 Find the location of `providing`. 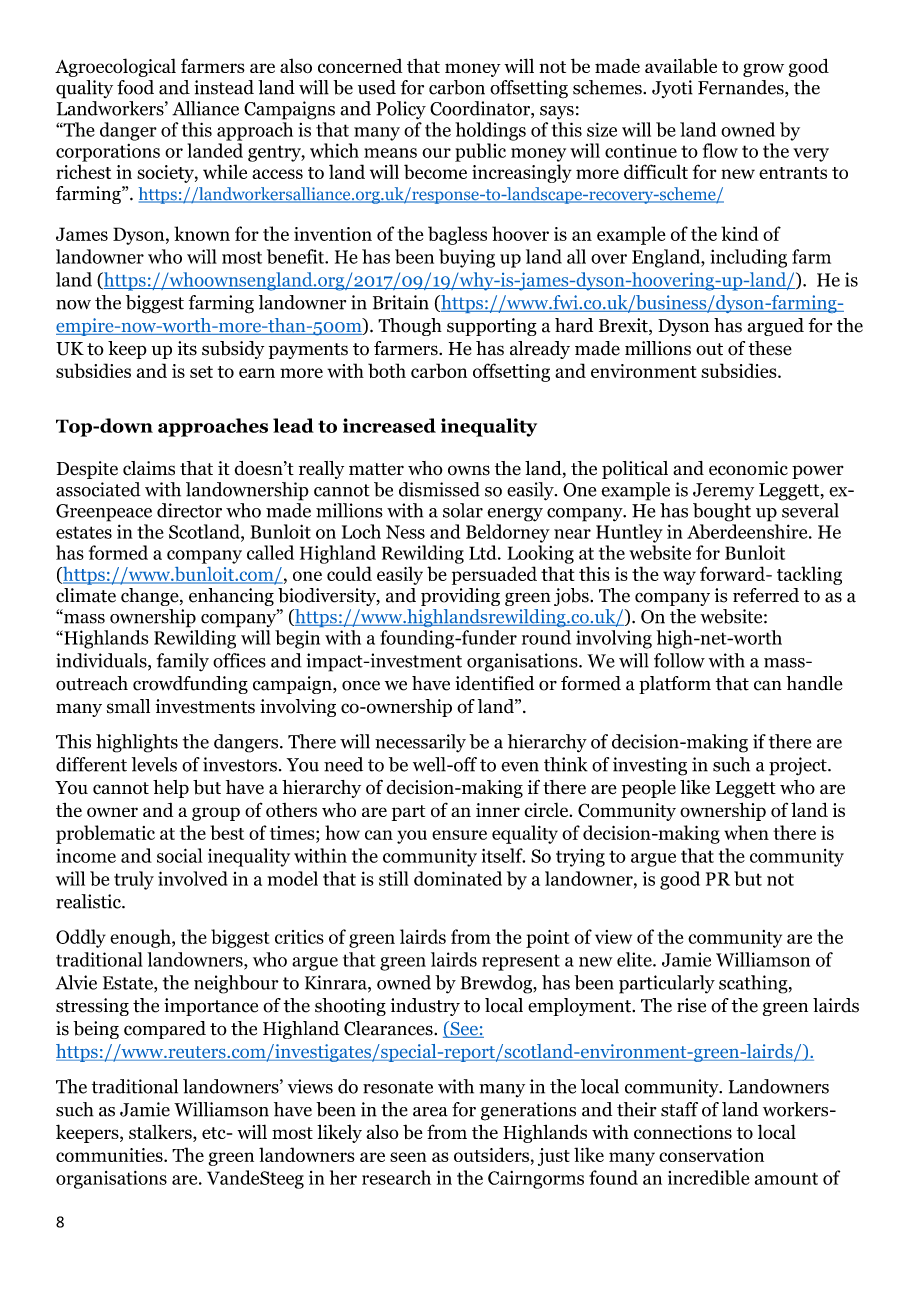

providing is located at coordinates (460, 597).
